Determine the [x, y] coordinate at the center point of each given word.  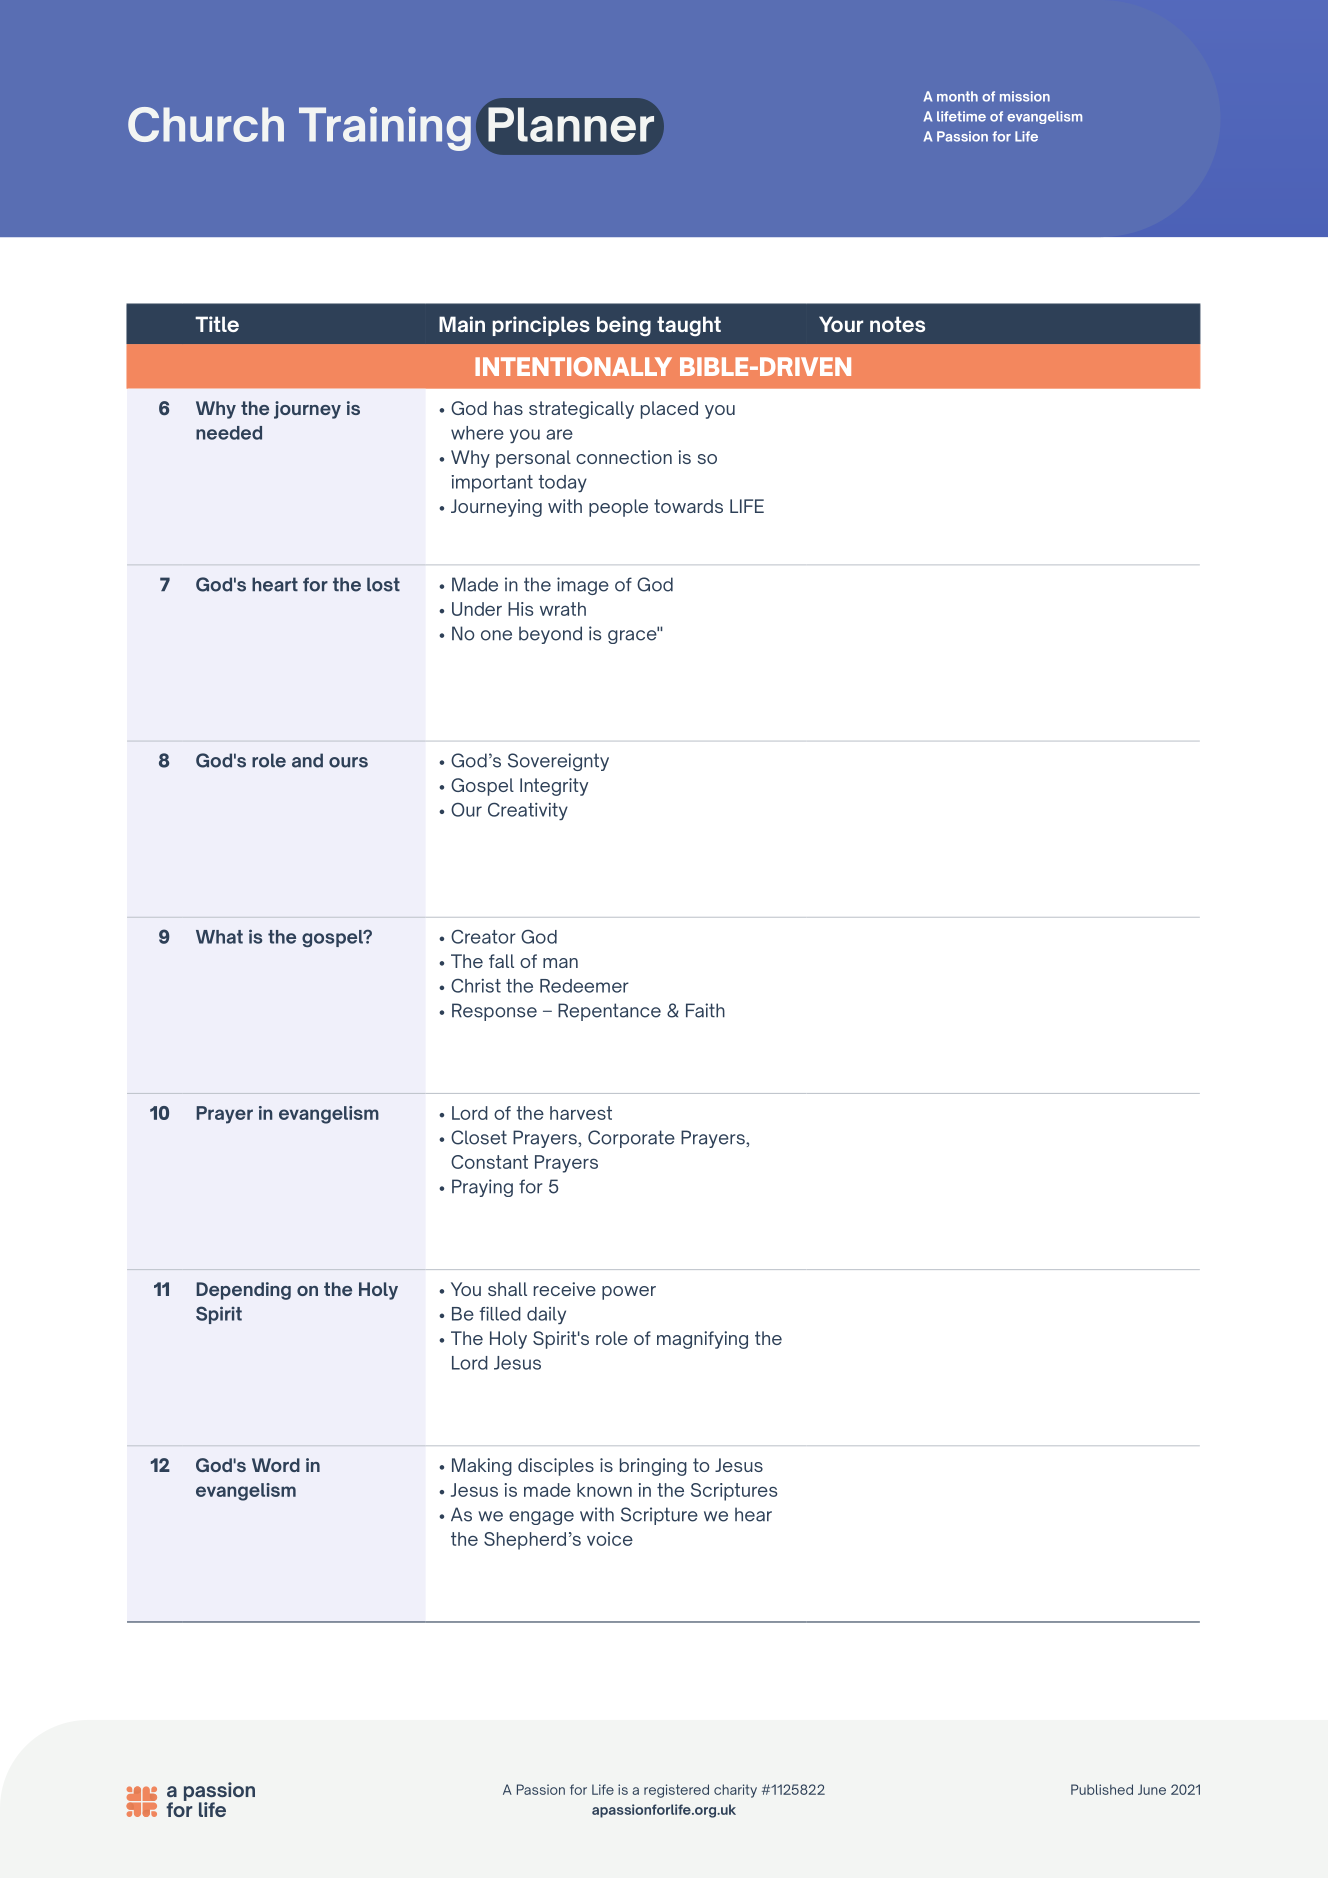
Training [385, 129]
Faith [705, 1010]
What [219, 937]
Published [1102, 1789]
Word [276, 1465]
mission [1025, 96]
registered [676, 1791]
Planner [572, 123]
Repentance [609, 1012]
